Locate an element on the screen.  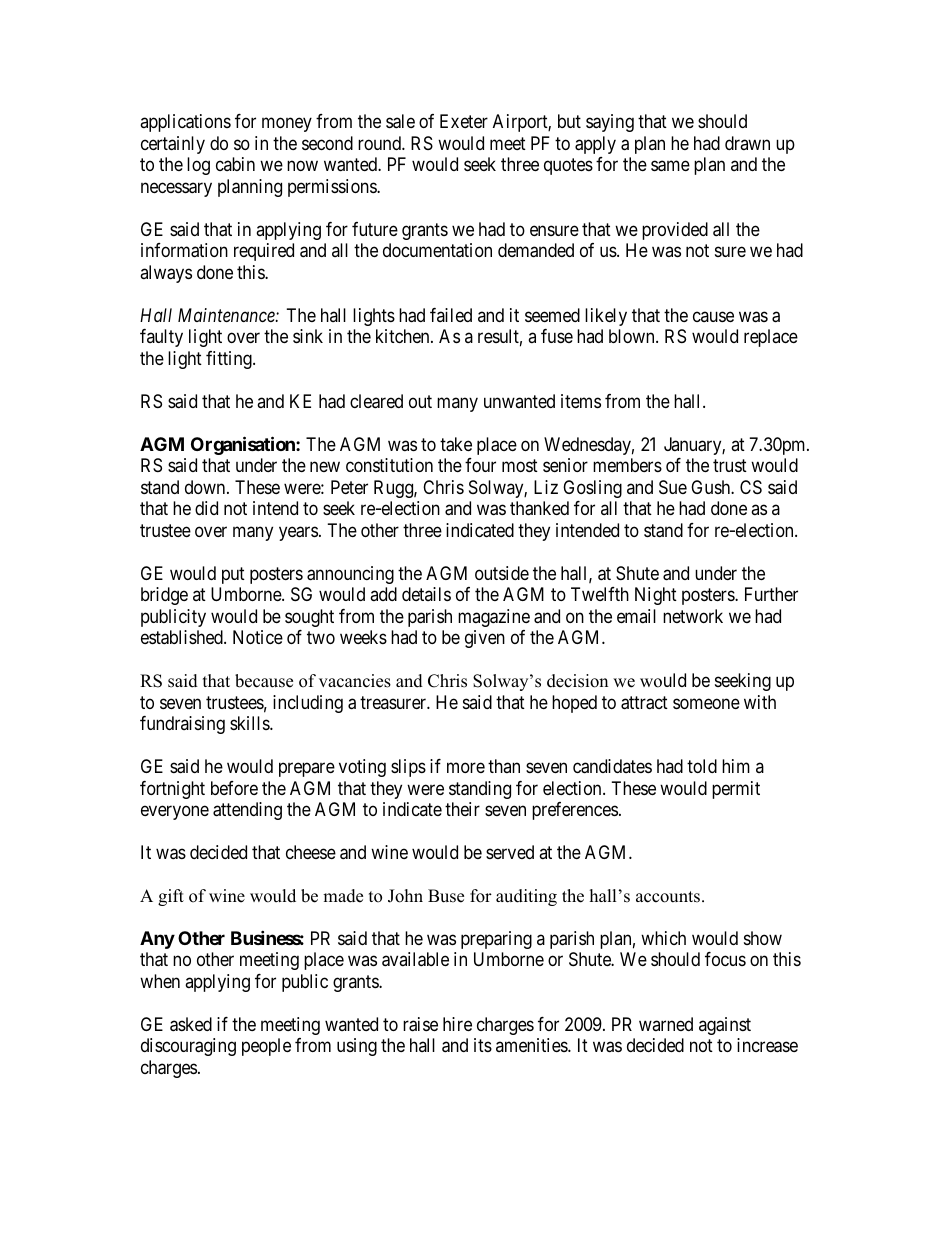
put is located at coordinates (233, 575).
